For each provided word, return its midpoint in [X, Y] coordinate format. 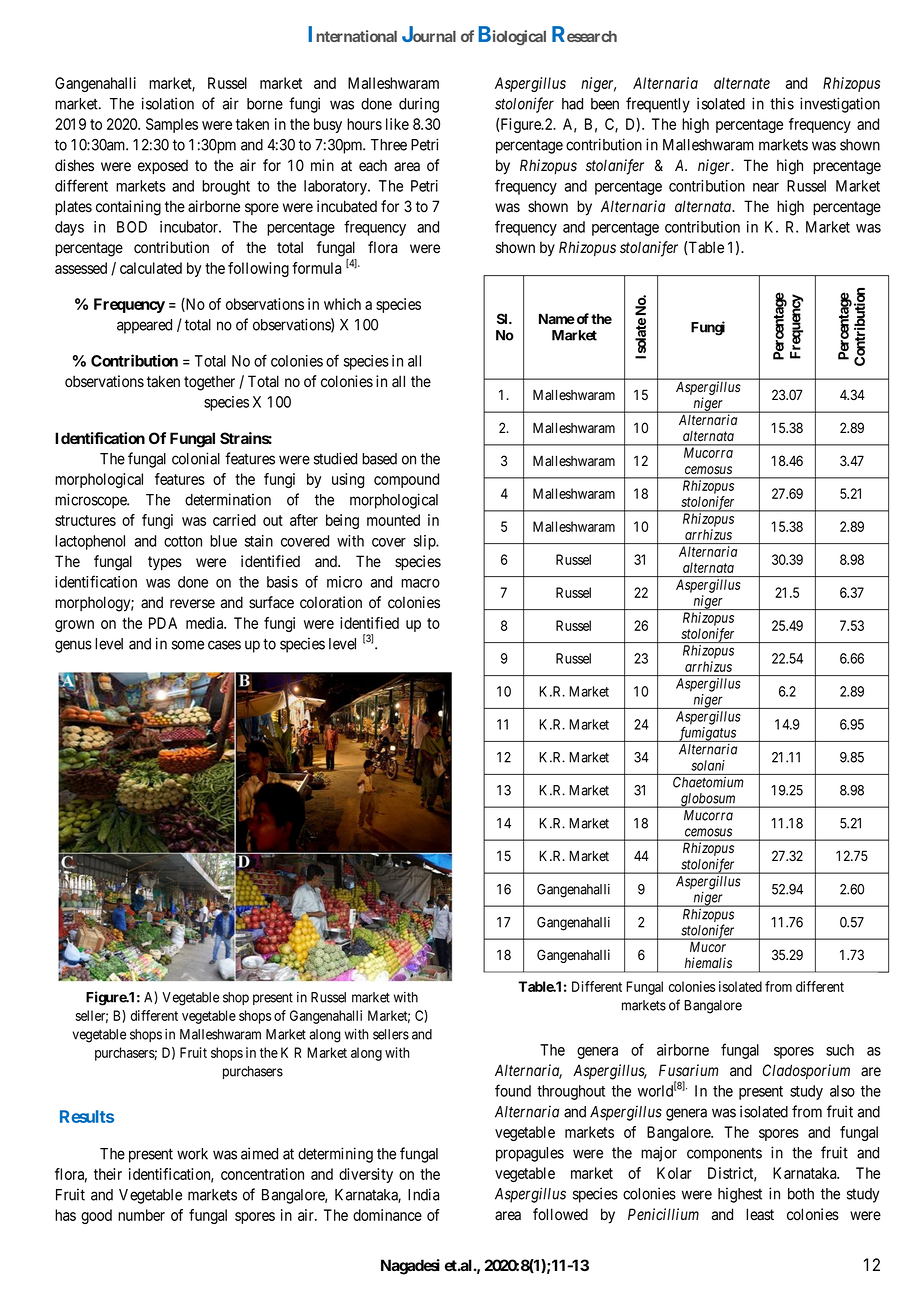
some [188, 645]
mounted [393, 520]
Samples [172, 125]
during [419, 105]
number [141, 1215]
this [782, 103]
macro [420, 583]
